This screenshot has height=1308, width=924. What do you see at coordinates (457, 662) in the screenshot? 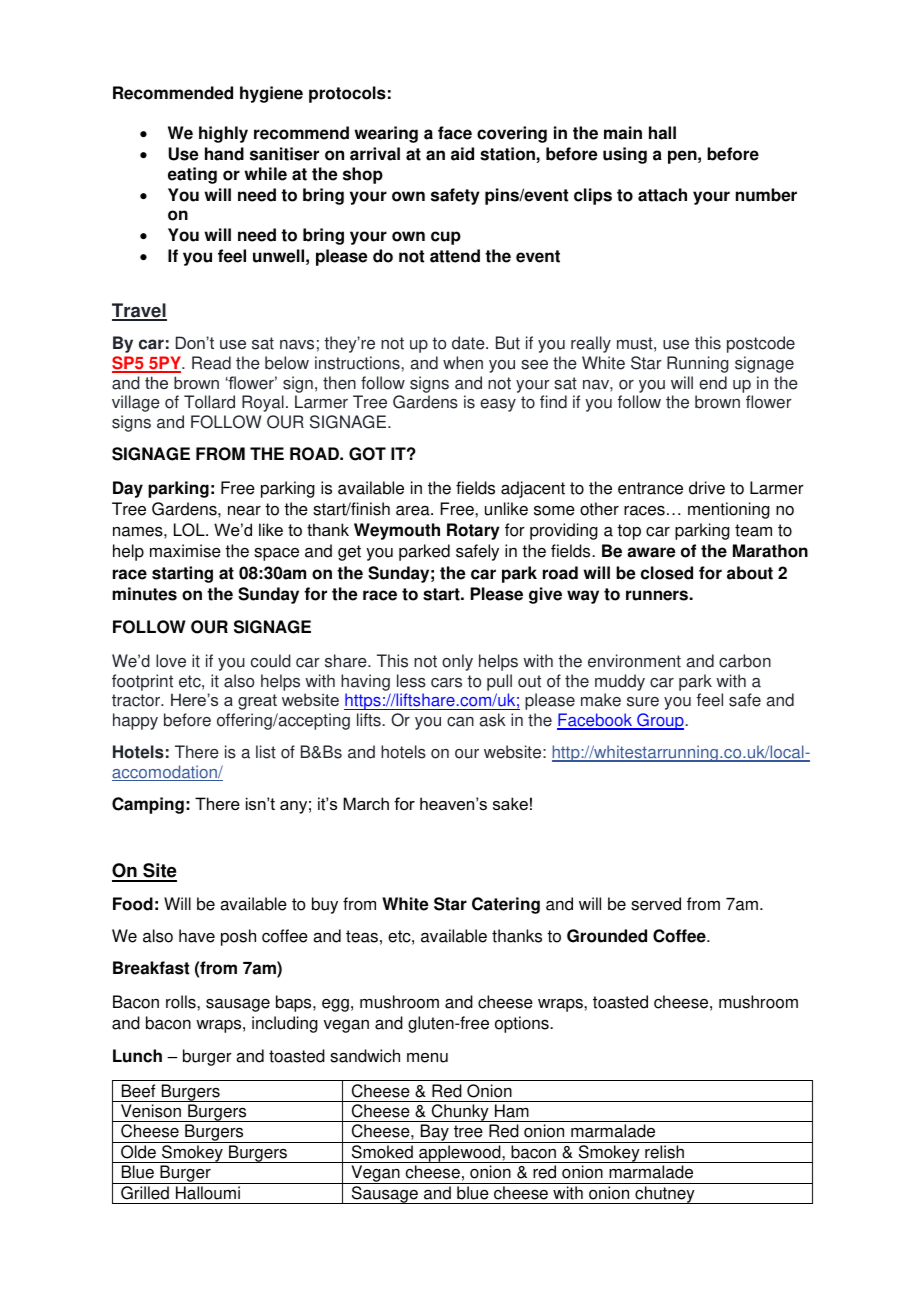
I see `only` at bounding box center [457, 662].
